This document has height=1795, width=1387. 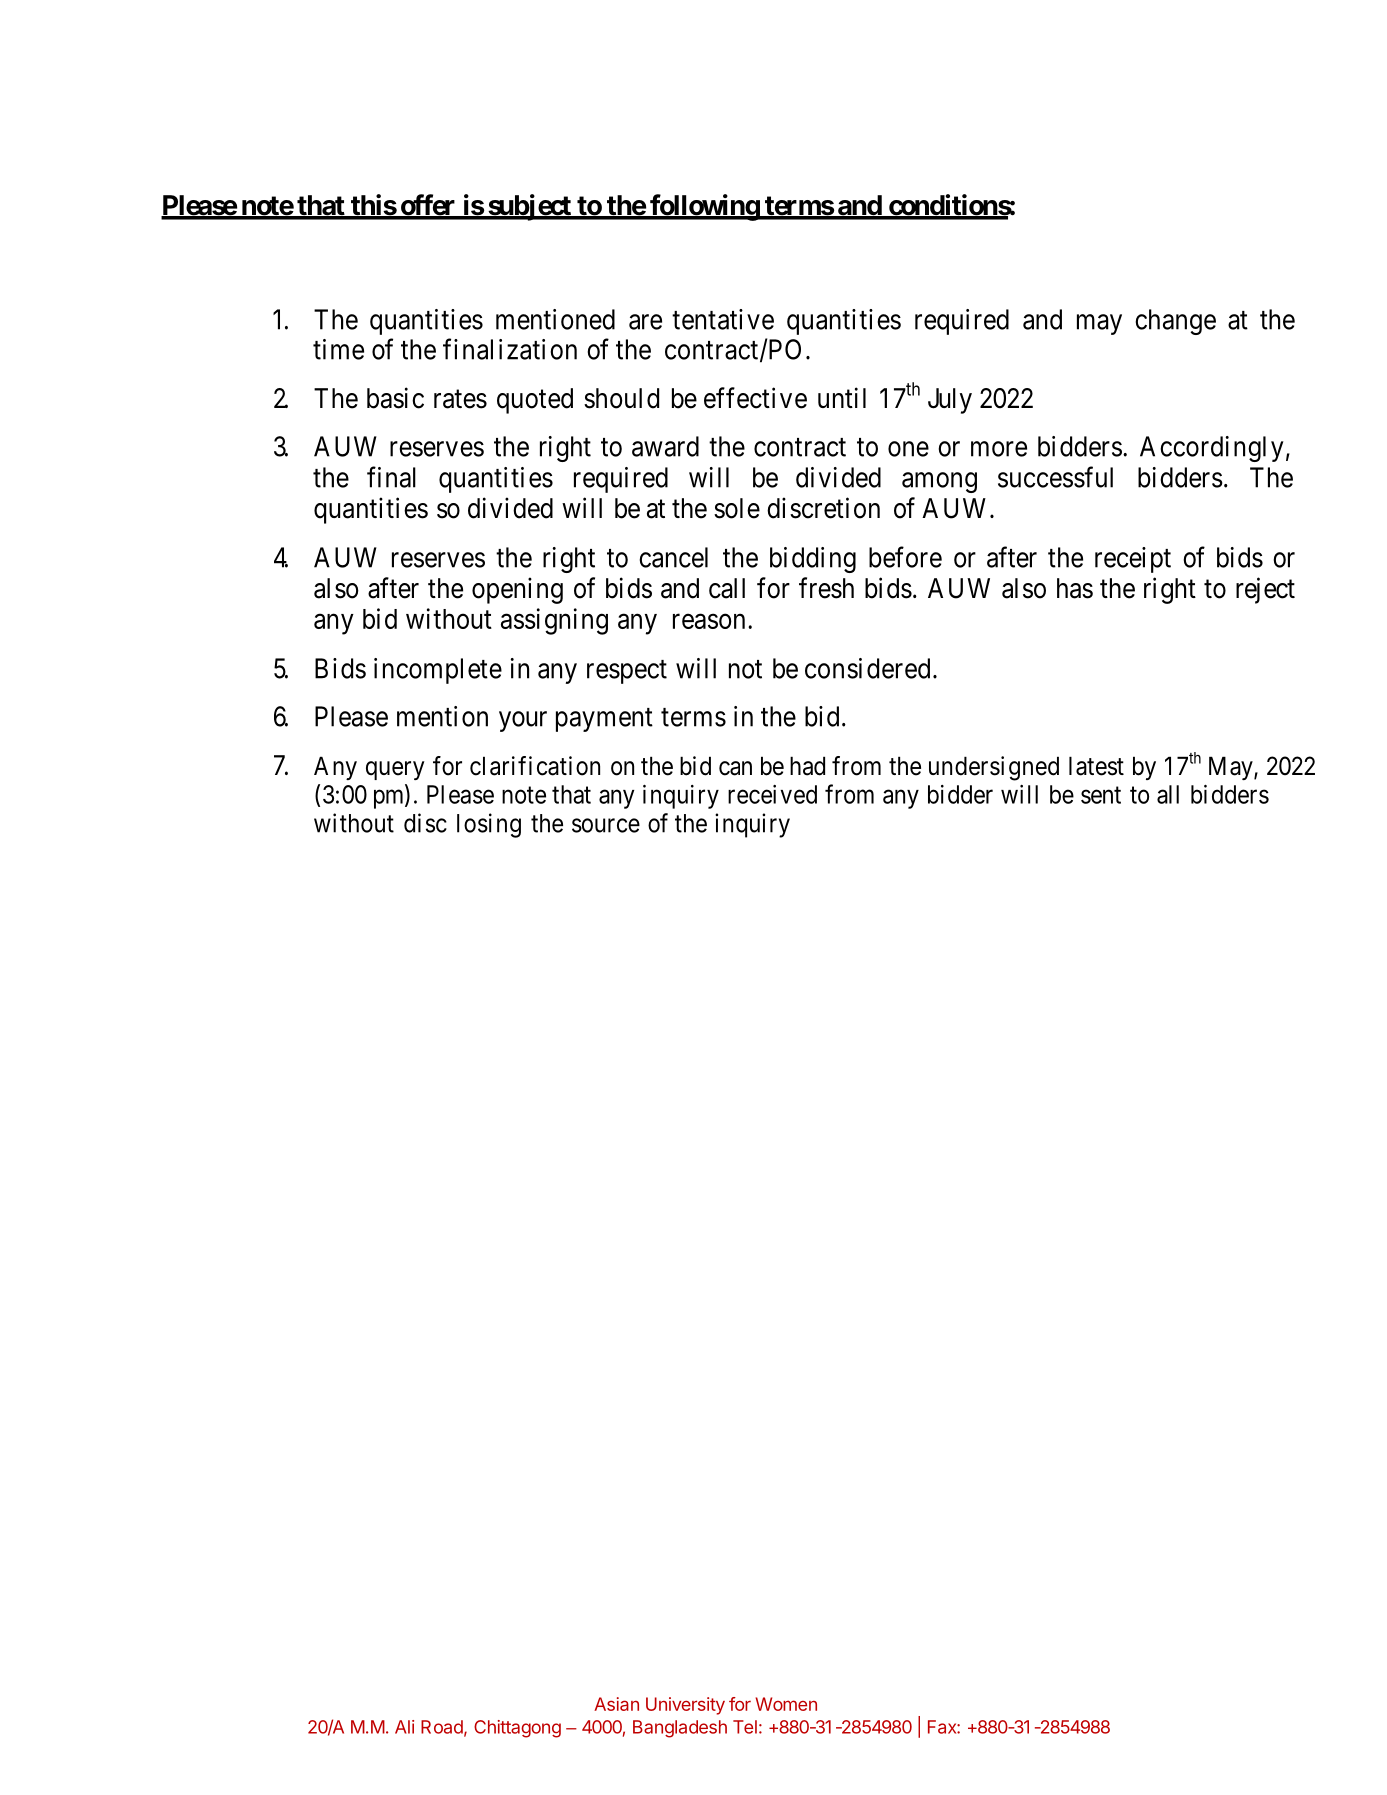 What do you see at coordinates (517, 1729) in the document?
I see `Chittagong` at bounding box center [517, 1729].
